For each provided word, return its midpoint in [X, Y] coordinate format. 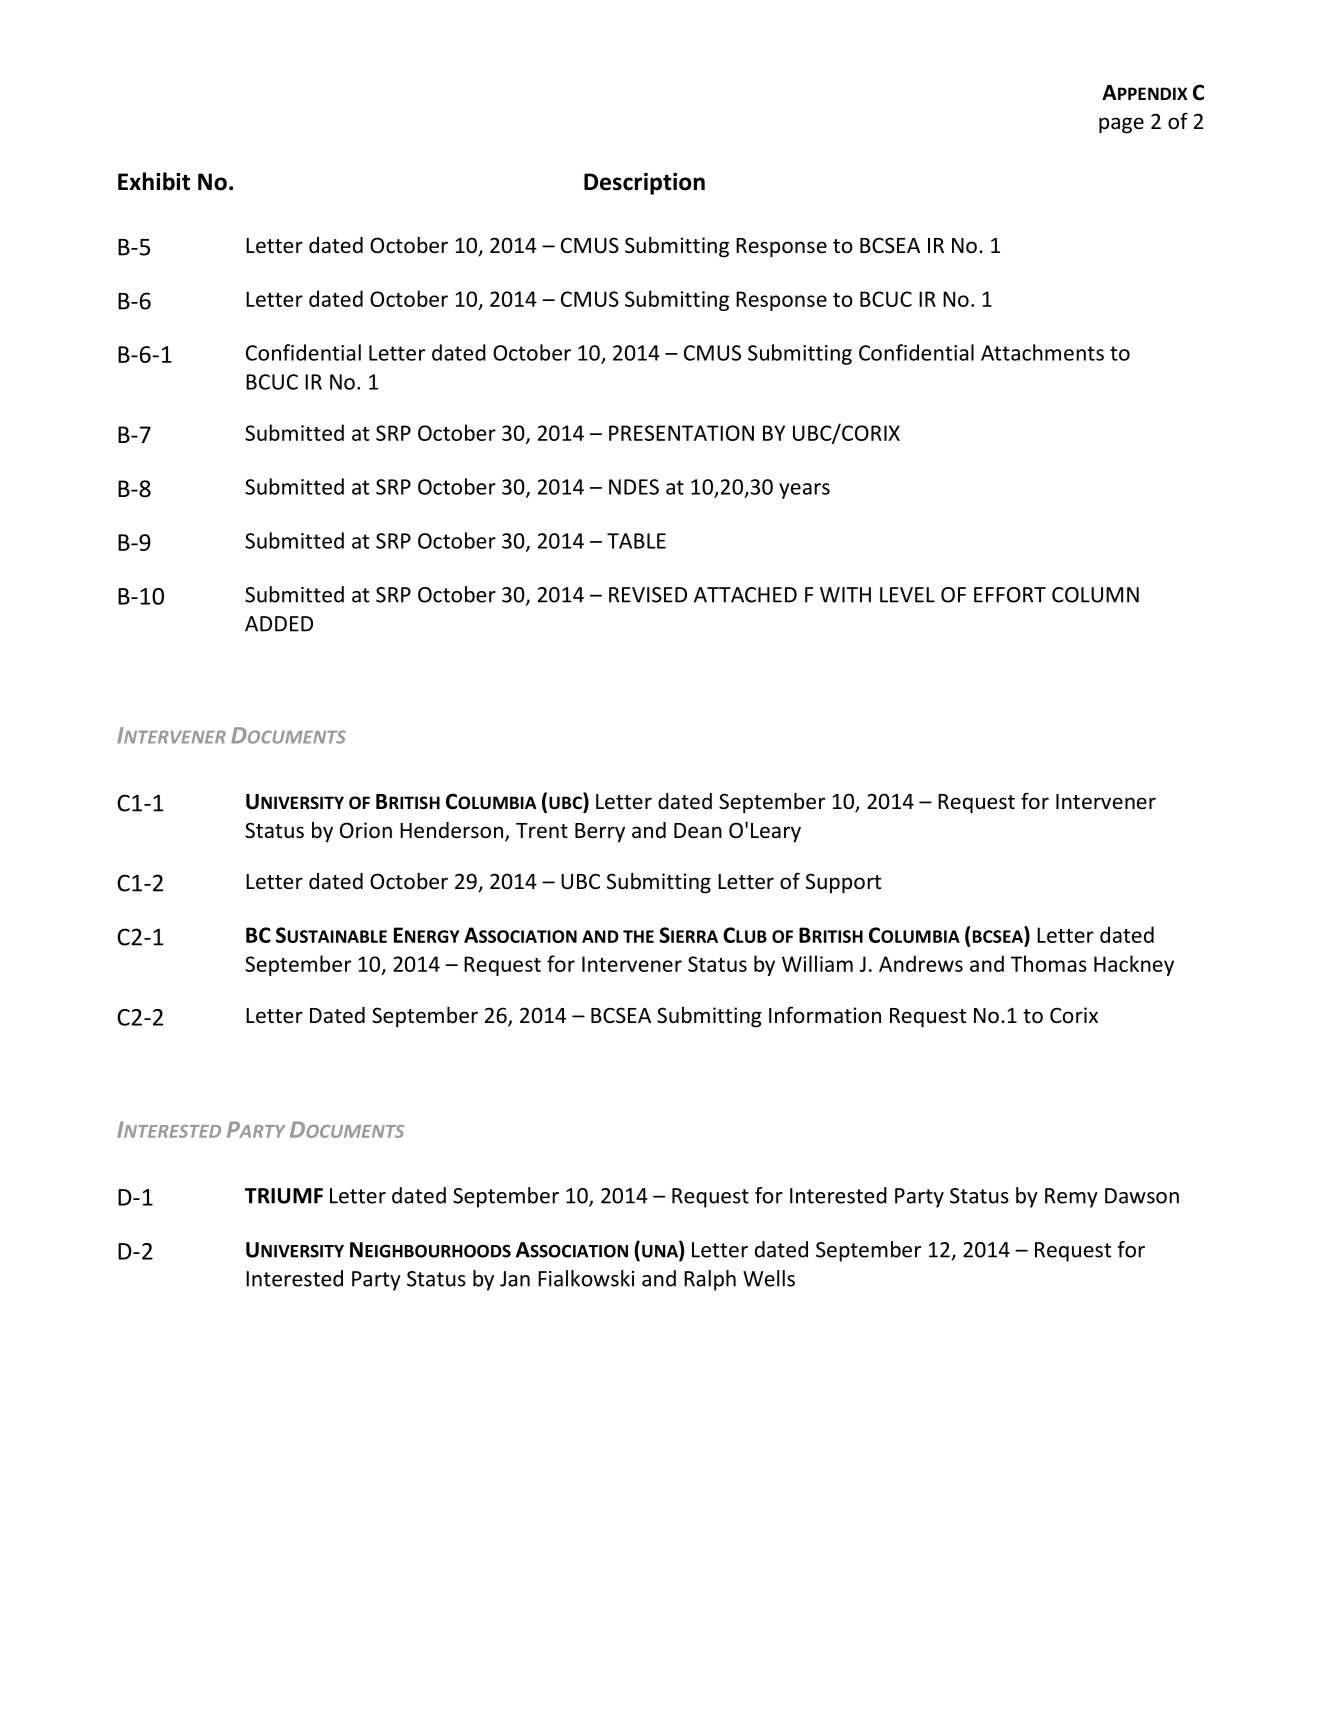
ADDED [279, 624]
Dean [698, 831]
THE [638, 936]
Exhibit [154, 181]
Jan [515, 1279]
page [1121, 125]
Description [644, 184]
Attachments [1042, 352]
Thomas [1049, 963]
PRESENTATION [681, 433]
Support [843, 883]
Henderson [451, 830]
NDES [634, 487]
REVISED [648, 595]
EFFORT [1010, 595]
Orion [366, 830]
